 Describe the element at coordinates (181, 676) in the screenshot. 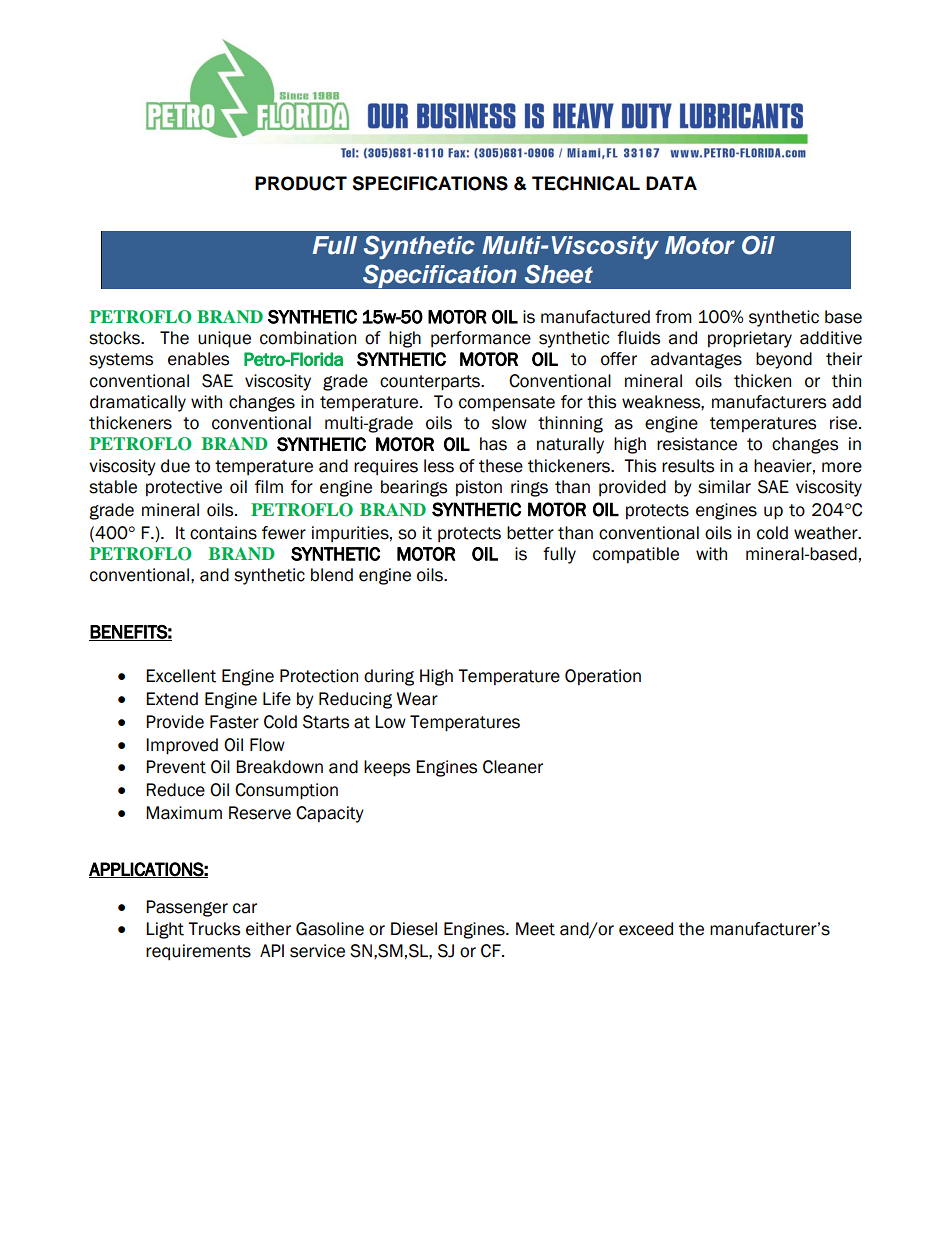

I see `Excellent` at that location.
